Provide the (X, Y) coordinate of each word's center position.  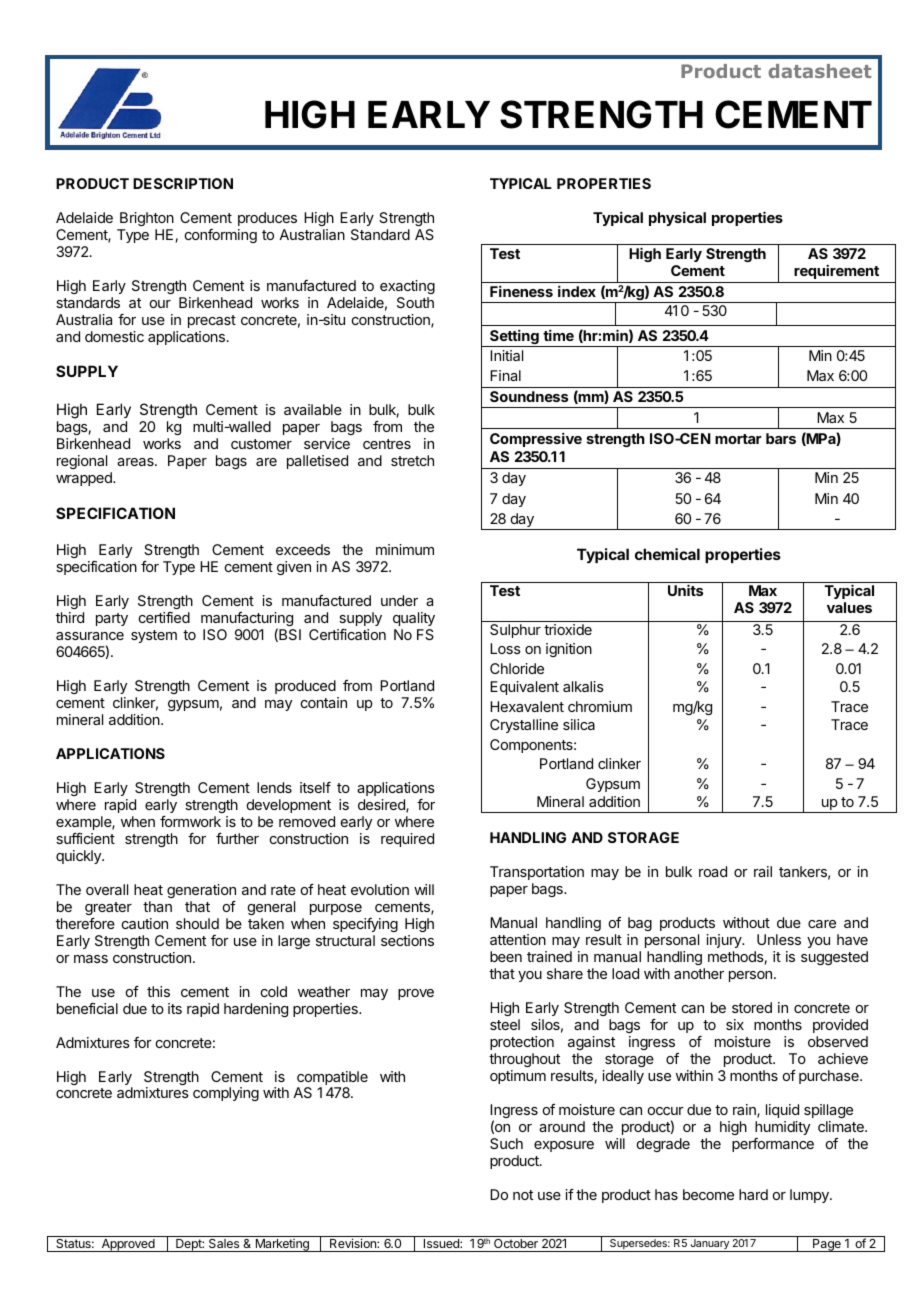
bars (781, 438)
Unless (779, 939)
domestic (114, 336)
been (506, 956)
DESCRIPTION (183, 183)
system (154, 636)
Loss (505, 648)
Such (506, 1143)
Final (505, 375)
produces (267, 219)
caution (145, 923)
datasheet (819, 71)
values (849, 607)
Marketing (282, 1245)
